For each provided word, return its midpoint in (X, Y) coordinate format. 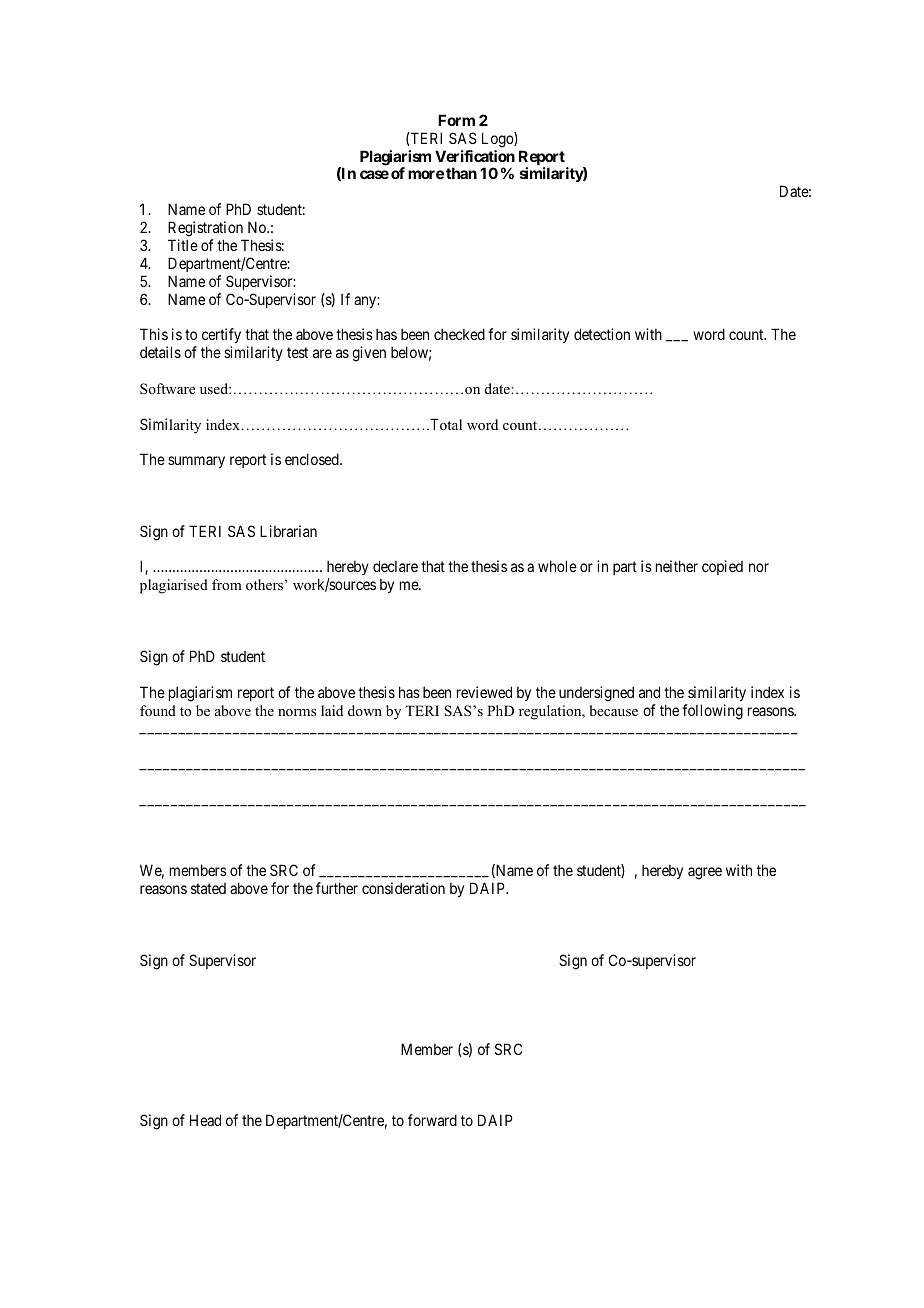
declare (395, 566)
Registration (205, 229)
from (227, 584)
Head (205, 1120)
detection (602, 334)
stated (208, 888)
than (461, 173)
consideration (403, 888)
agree (705, 873)
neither (677, 566)
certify (221, 337)
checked (459, 334)
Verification (475, 156)
